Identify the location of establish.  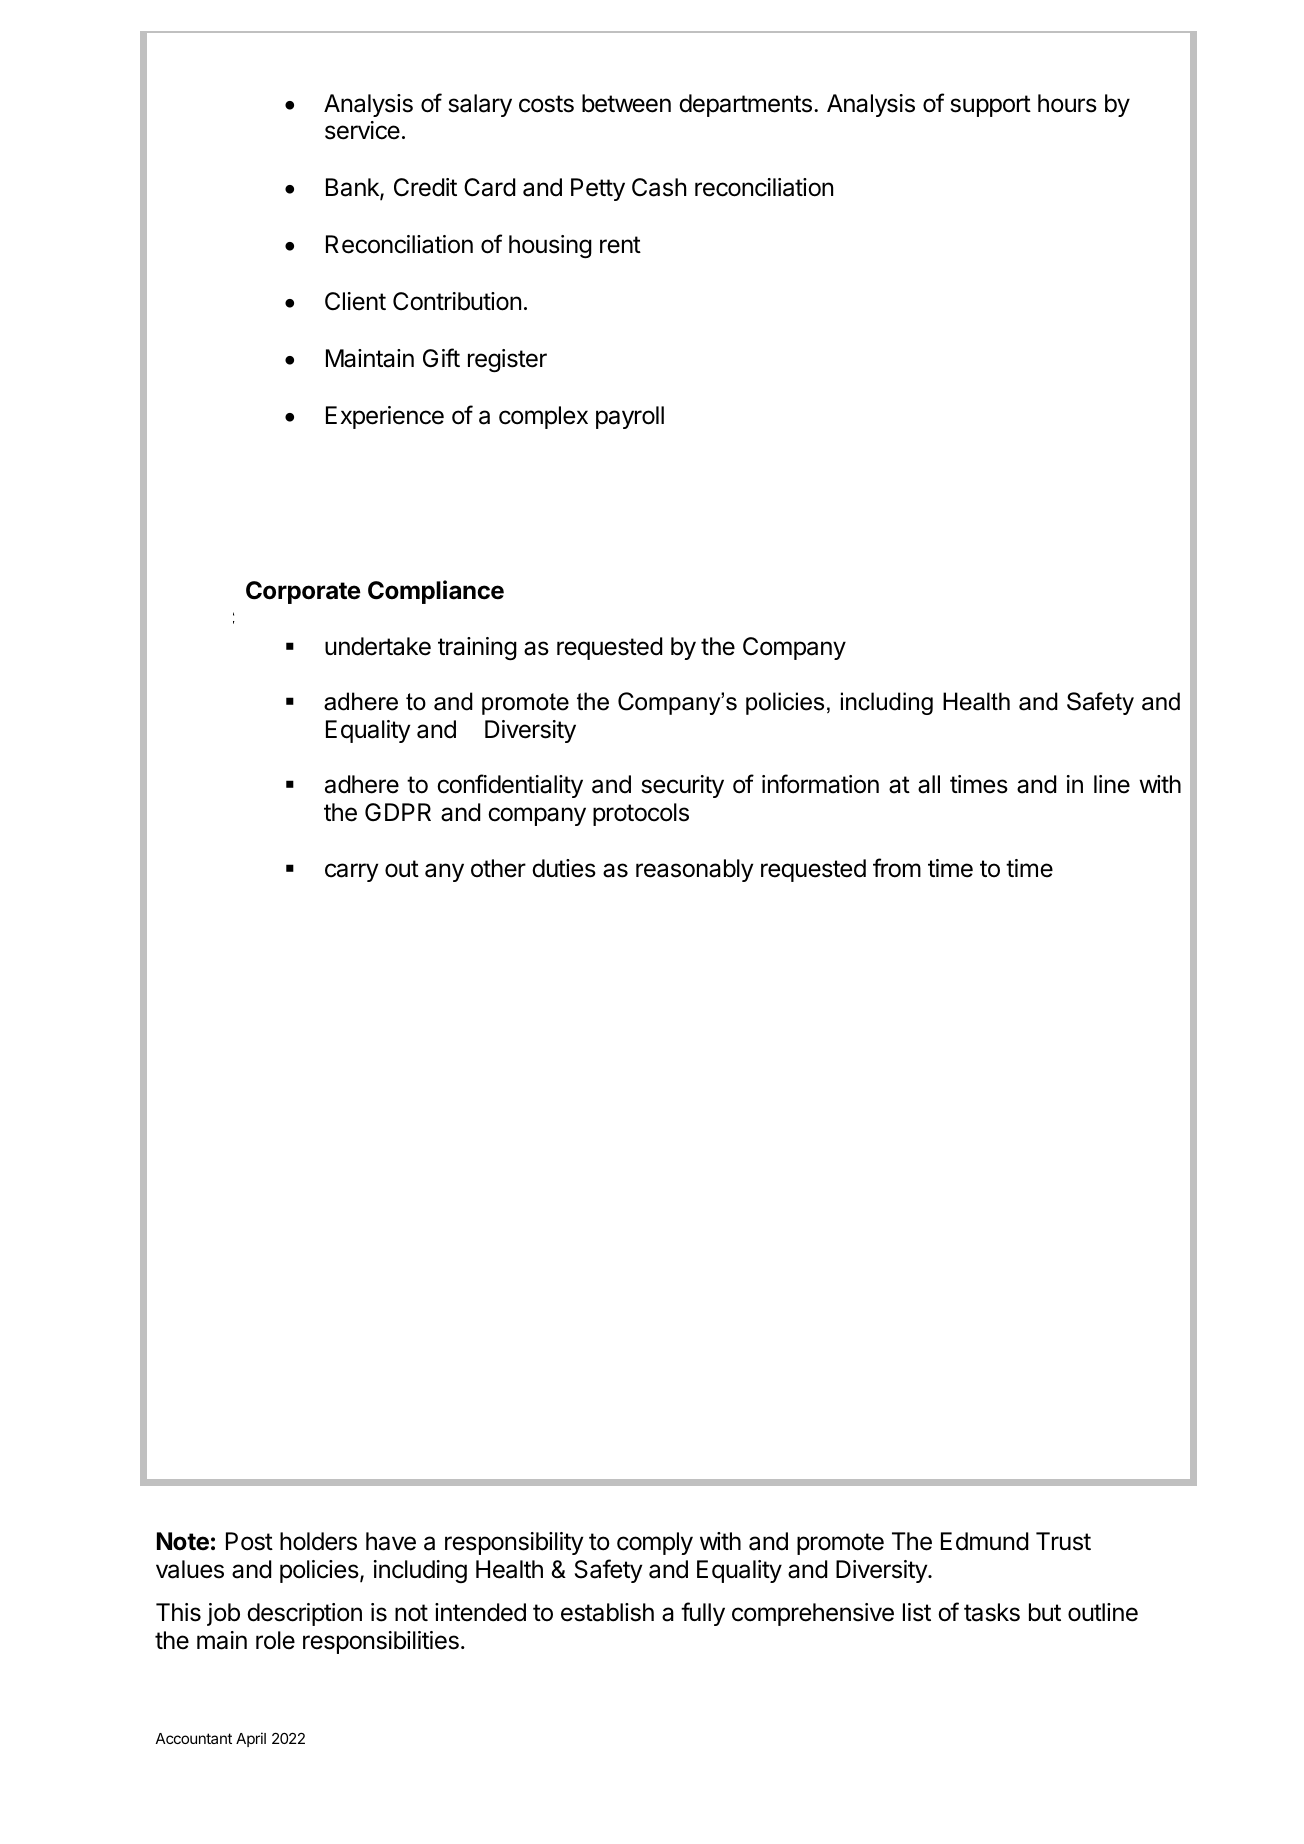
(607, 1612).
